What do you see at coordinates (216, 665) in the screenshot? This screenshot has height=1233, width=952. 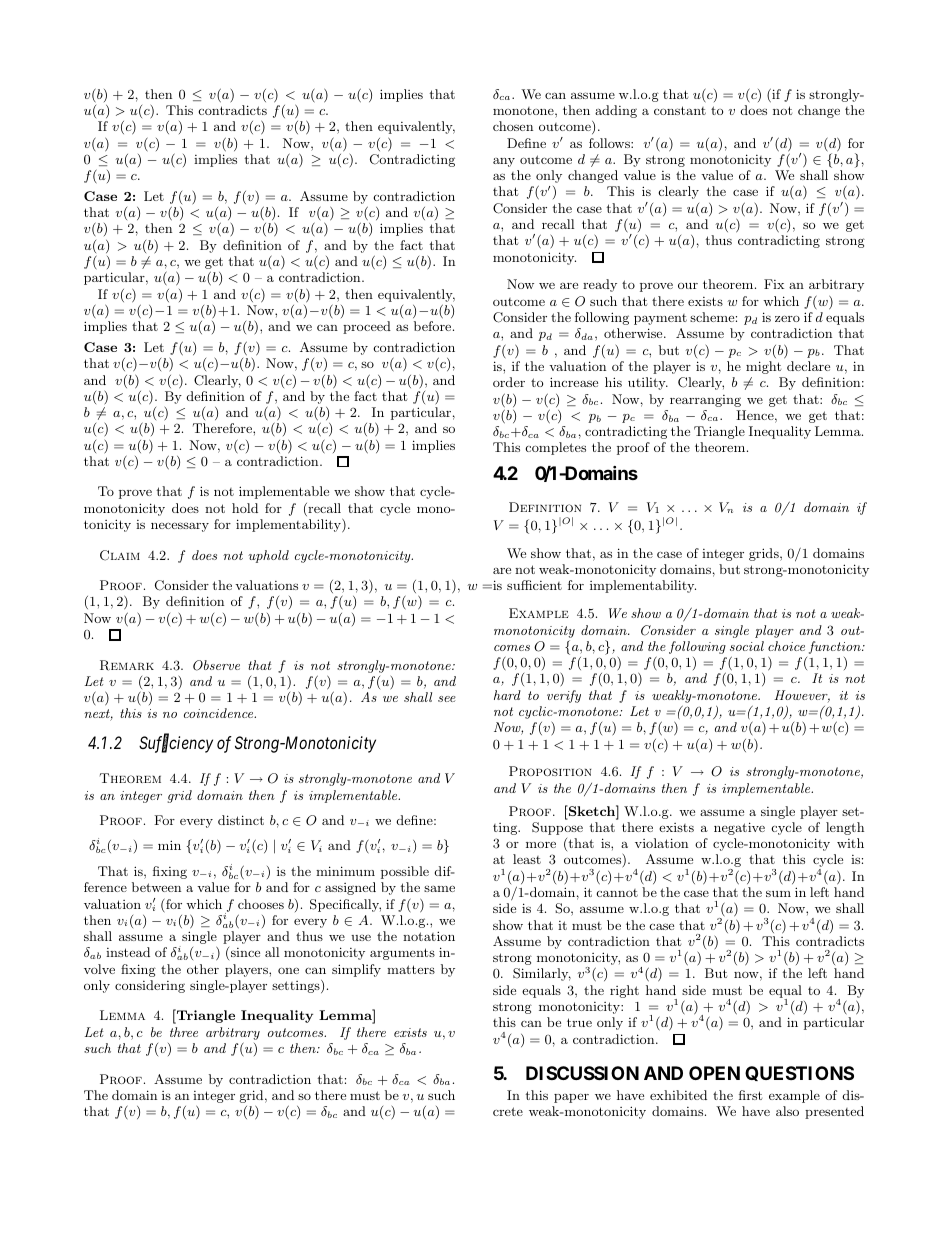 I see `Observe` at bounding box center [216, 665].
